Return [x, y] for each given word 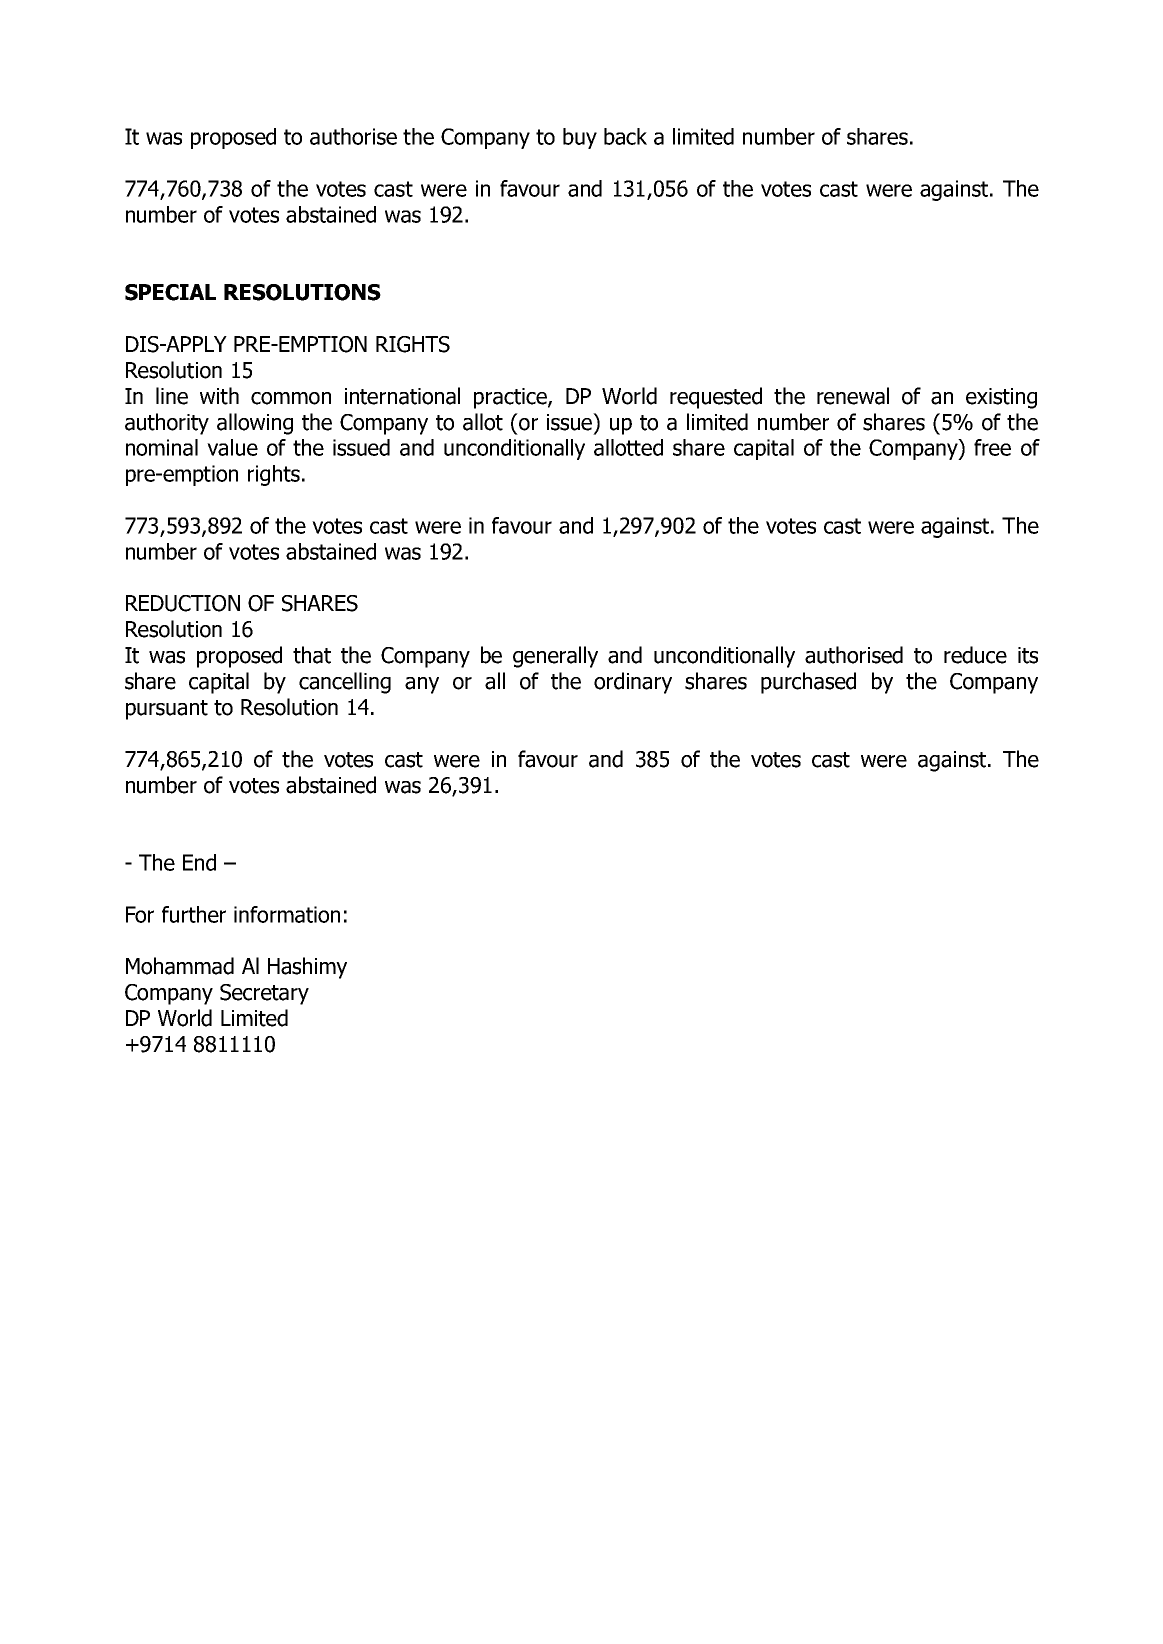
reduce [975, 655]
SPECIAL [170, 292]
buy [580, 138]
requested [716, 398]
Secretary [264, 994]
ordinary [633, 683]
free [992, 447]
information [287, 914]
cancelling [345, 683]
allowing [255, 424]
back [625, 136]
